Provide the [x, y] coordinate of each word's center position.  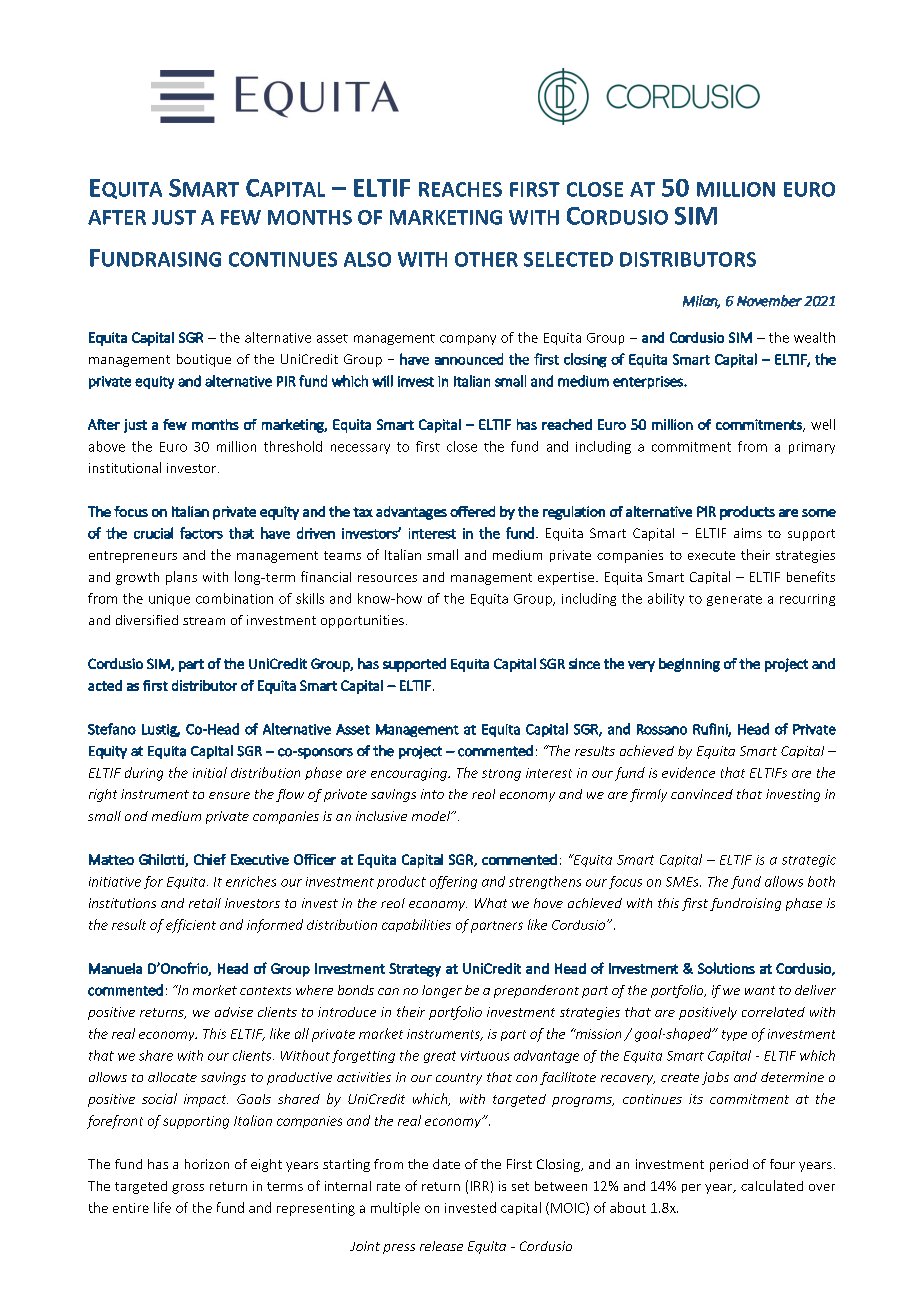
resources [387, 578]
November [769, 301]
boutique [204, 360]
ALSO [367, 259]
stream [204, 621]
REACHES [460, 189]
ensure [229, 795]
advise [234, 1012]
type [734, 1035]
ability [666, 599]
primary [812, 448]
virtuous [485, 1056]
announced [469, 359]
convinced [702, 794]
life [162, 1207]
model [432, 816]
